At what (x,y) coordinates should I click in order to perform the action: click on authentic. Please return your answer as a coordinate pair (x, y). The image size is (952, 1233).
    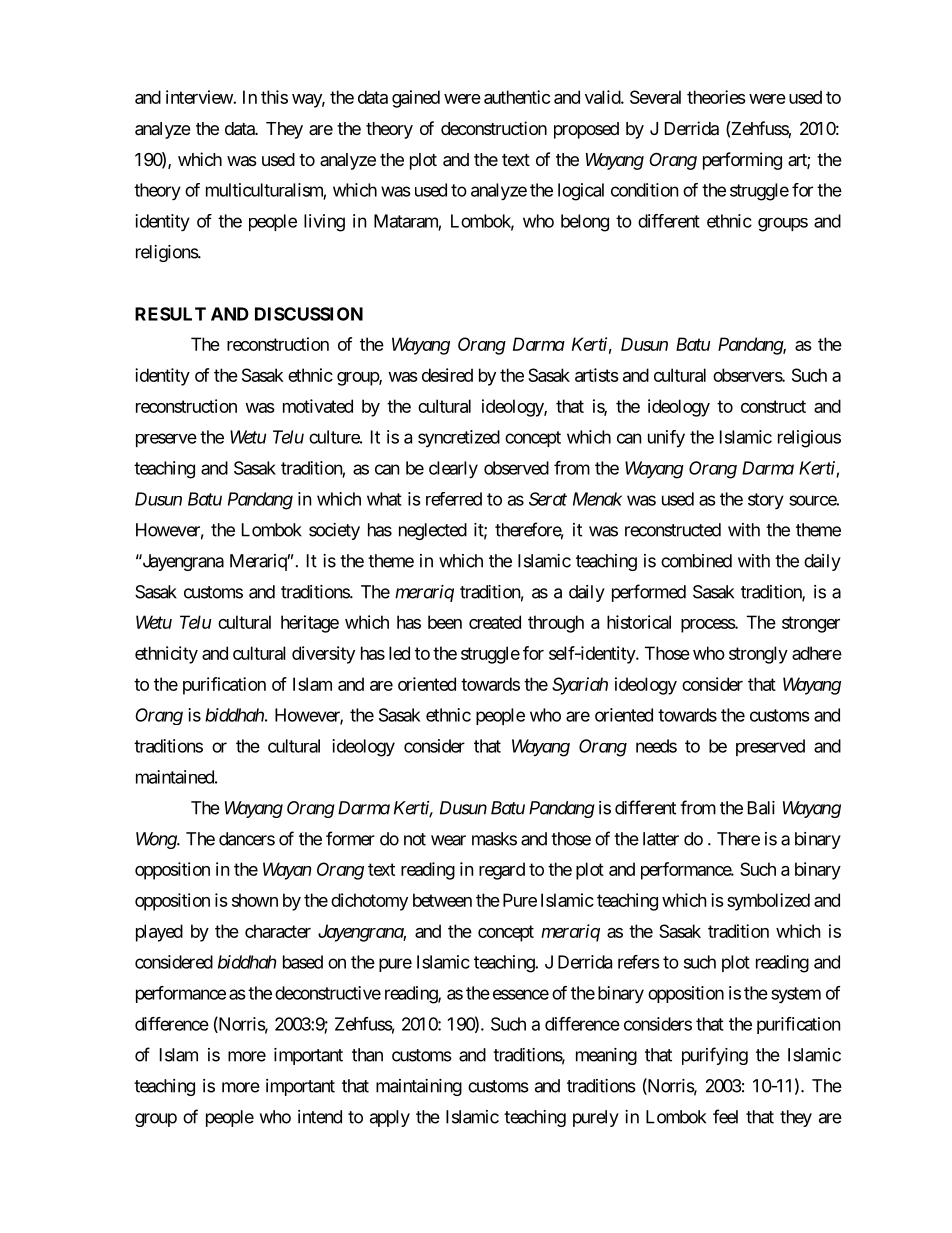
    Looking at the image, I should click on (517, 97).
